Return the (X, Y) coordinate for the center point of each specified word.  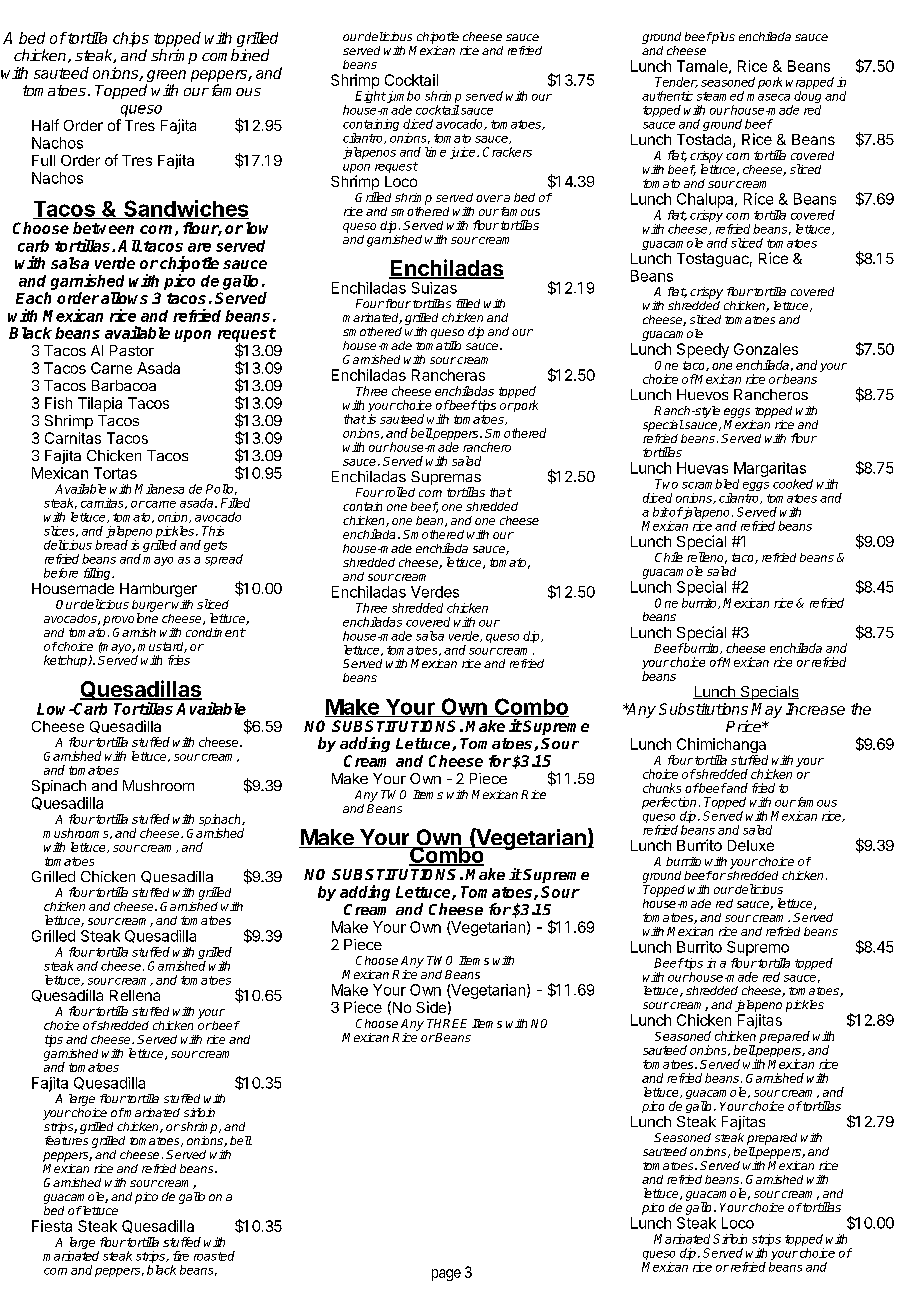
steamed (720, 96)
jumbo (402, 98)
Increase (815, 709)
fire (181, 1256)
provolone (130, 619)
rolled (399, 492)
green (166, 77)
